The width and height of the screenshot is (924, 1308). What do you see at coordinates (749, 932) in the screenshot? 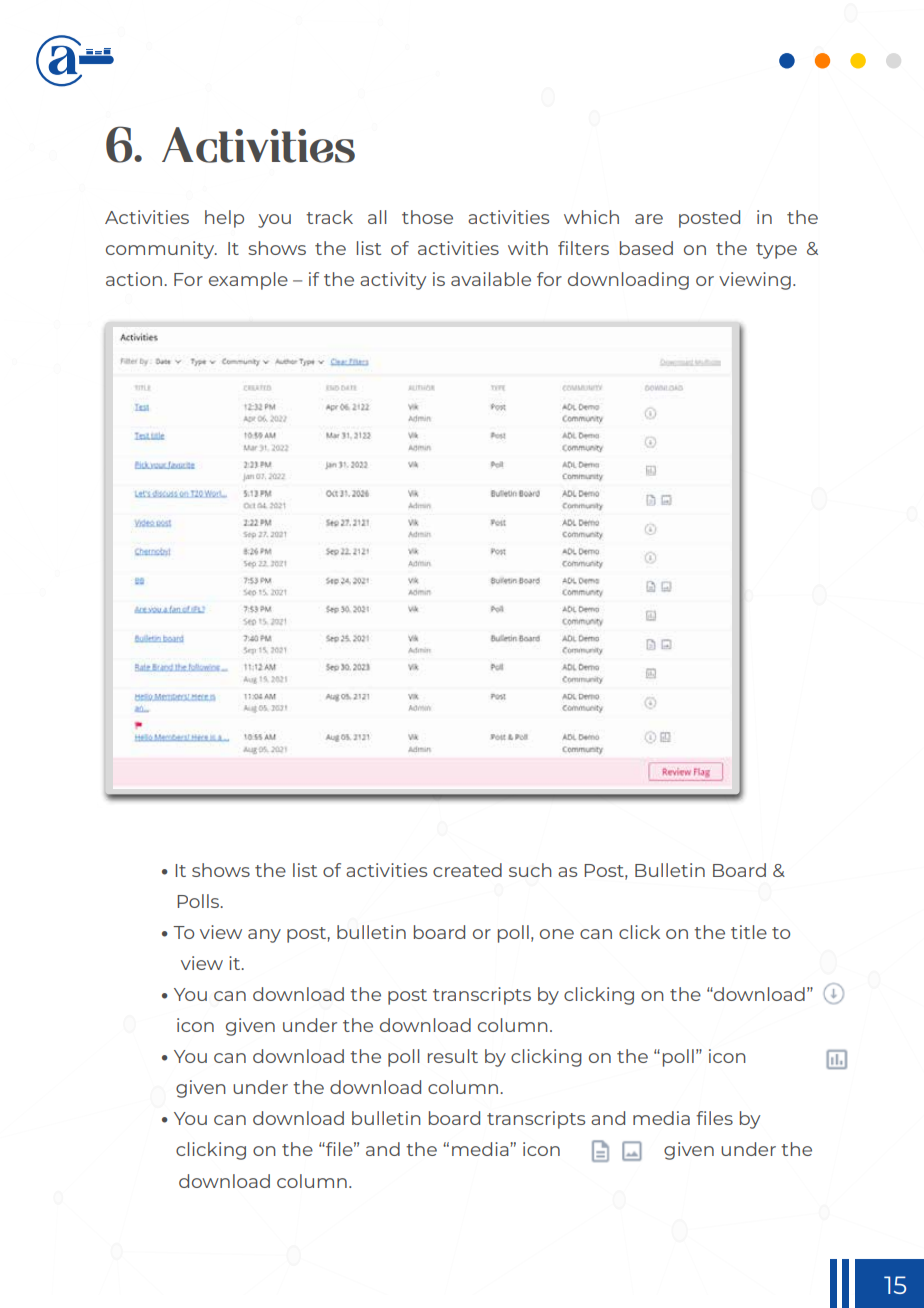
I see `title` at bounding box center [749, 932].
